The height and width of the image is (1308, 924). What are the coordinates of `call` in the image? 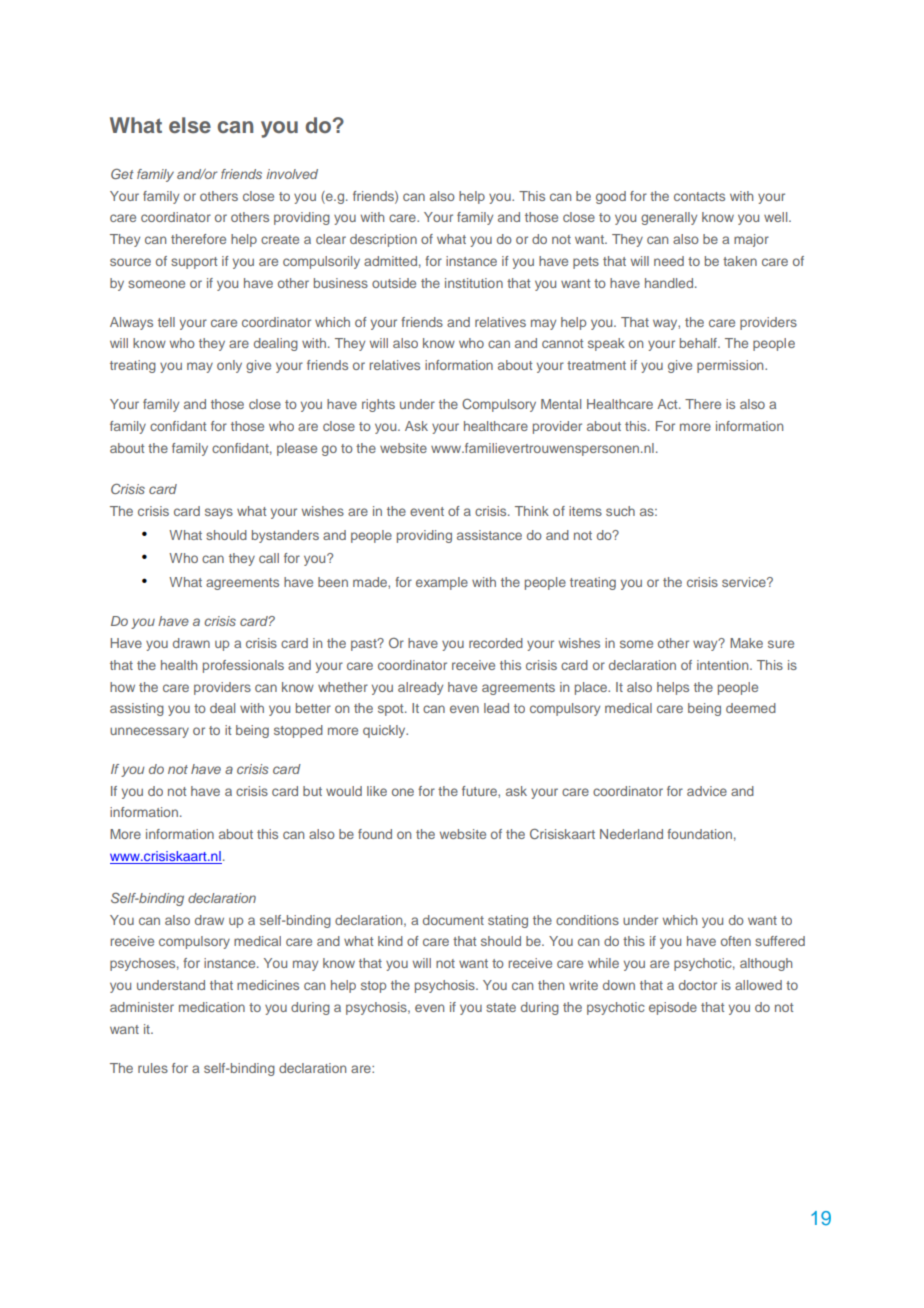 It's located at (269, 558).
